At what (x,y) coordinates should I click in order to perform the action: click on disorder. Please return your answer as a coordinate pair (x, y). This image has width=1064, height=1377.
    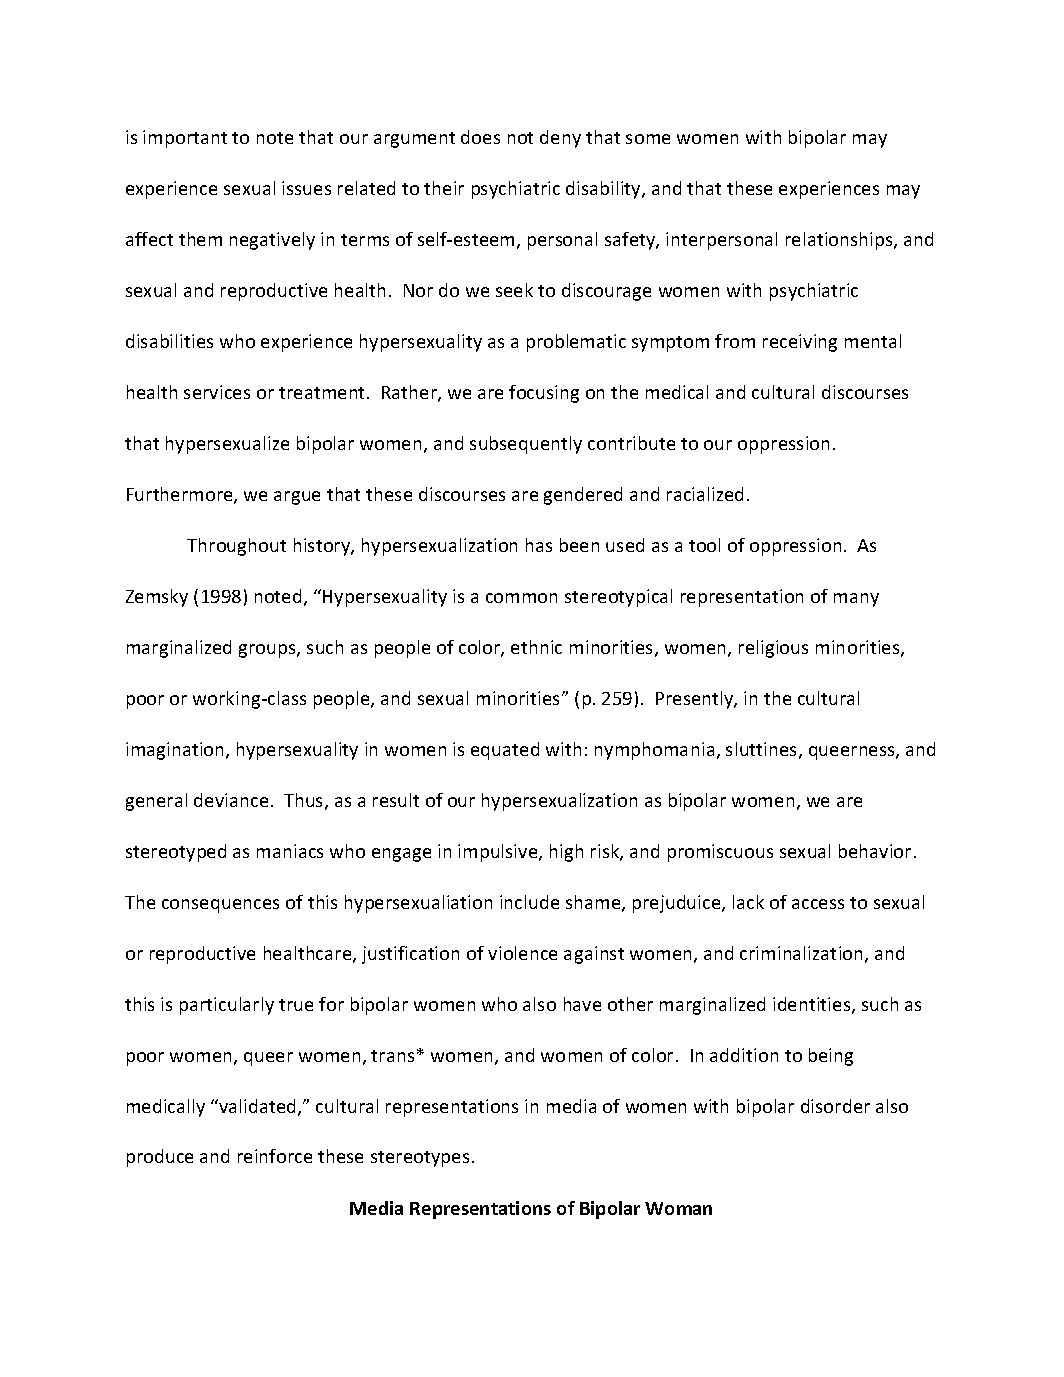
    Looking at the image, I should click on (835, 1106).
